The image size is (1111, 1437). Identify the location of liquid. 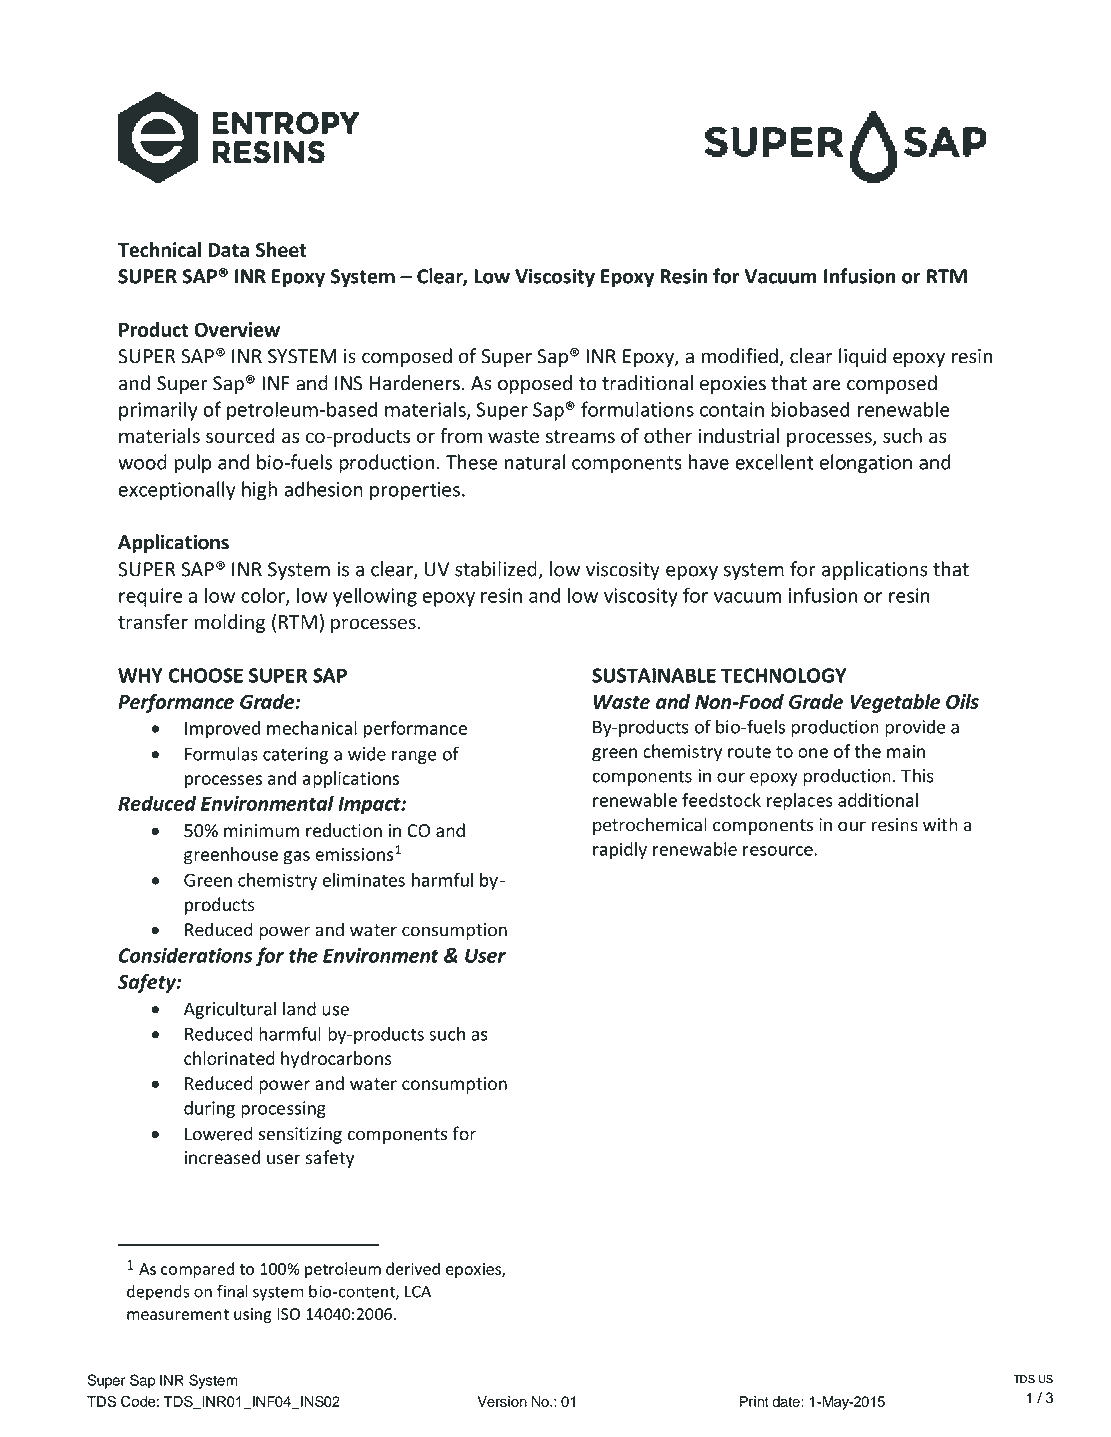
(862, 357).
